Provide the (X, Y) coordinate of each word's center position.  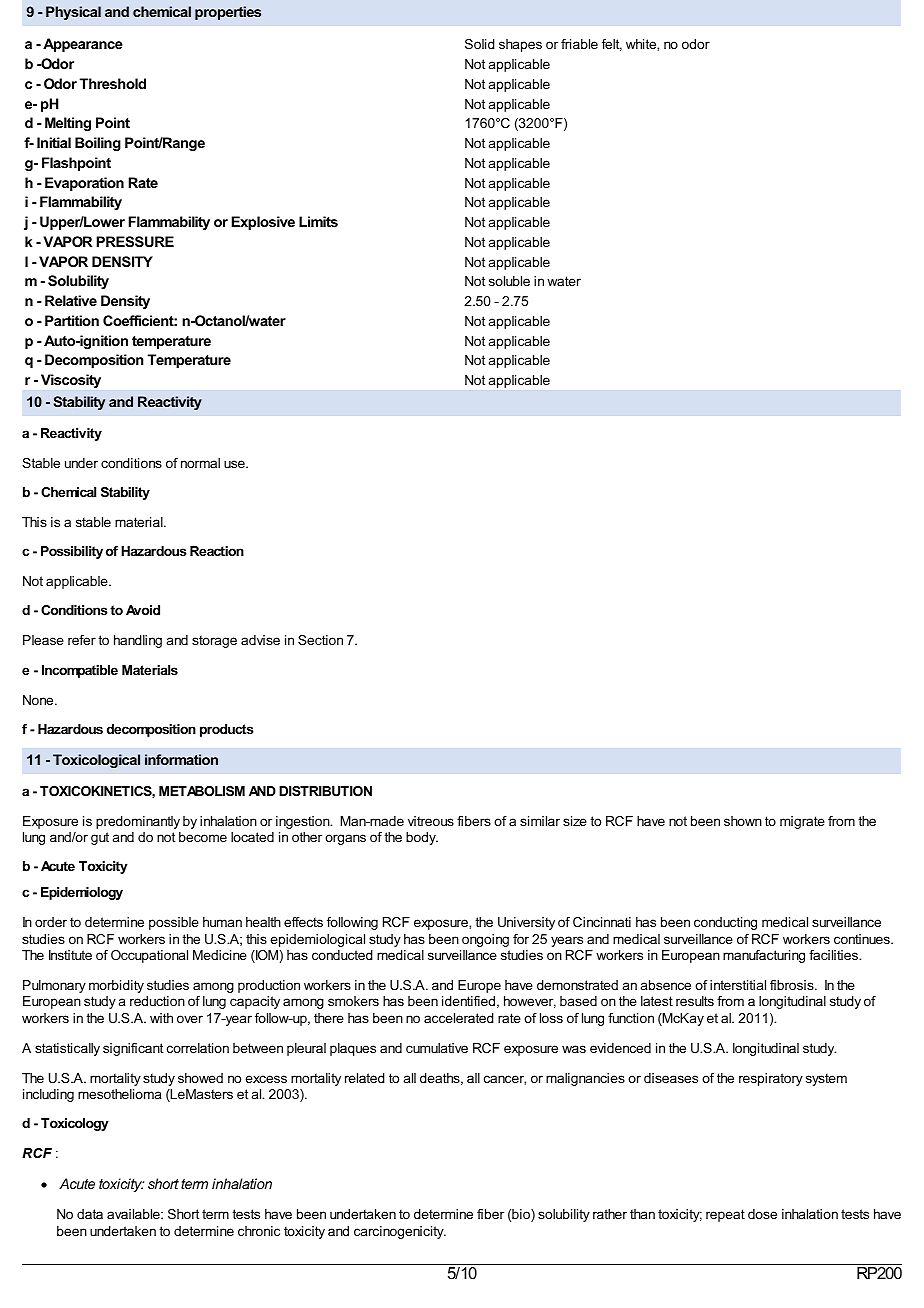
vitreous (431, 821)
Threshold (113, 83)
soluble (509, 281)
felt (612, 45)
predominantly (138, 822)
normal (200, 463)
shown (743, 821)
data (90, 1214)
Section (320, 640)
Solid (480, 44)
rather (610, 1214)
